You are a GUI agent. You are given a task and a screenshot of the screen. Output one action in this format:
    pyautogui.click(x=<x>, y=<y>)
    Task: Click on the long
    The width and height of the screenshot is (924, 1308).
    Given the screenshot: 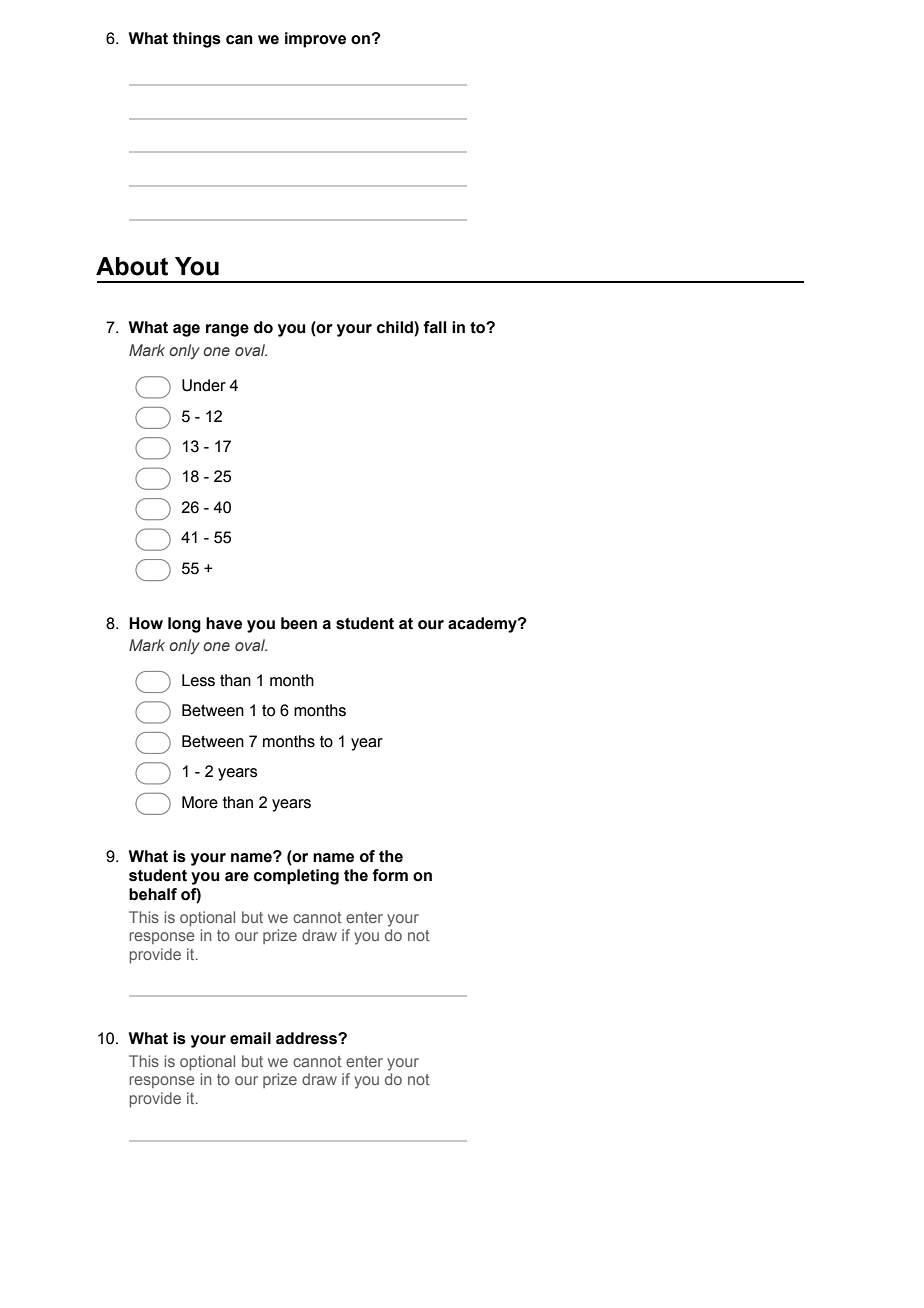 What is the action you would take?
    pyautogui.click(x=184, y=625)
